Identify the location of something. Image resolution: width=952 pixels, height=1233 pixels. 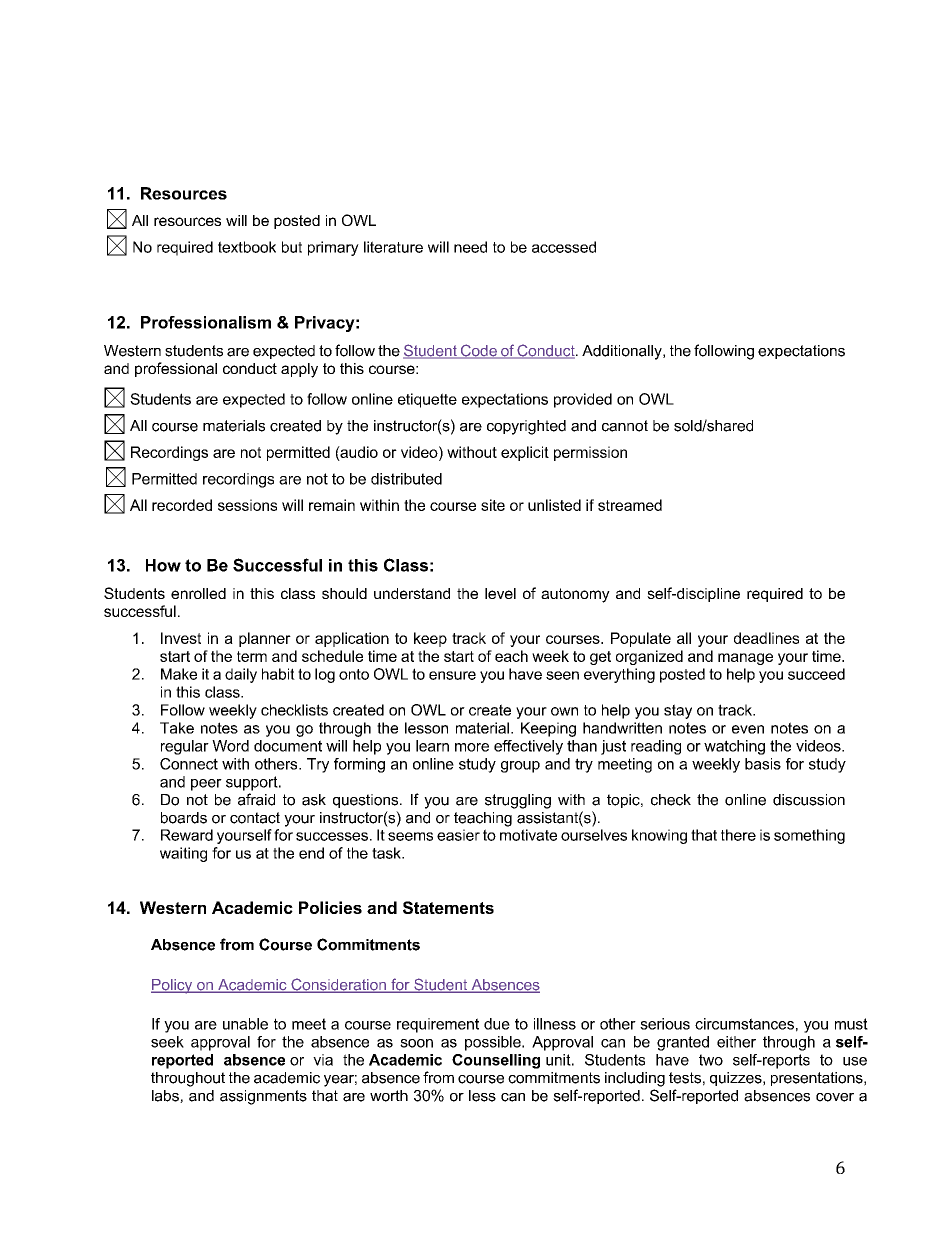
(809, 836).
